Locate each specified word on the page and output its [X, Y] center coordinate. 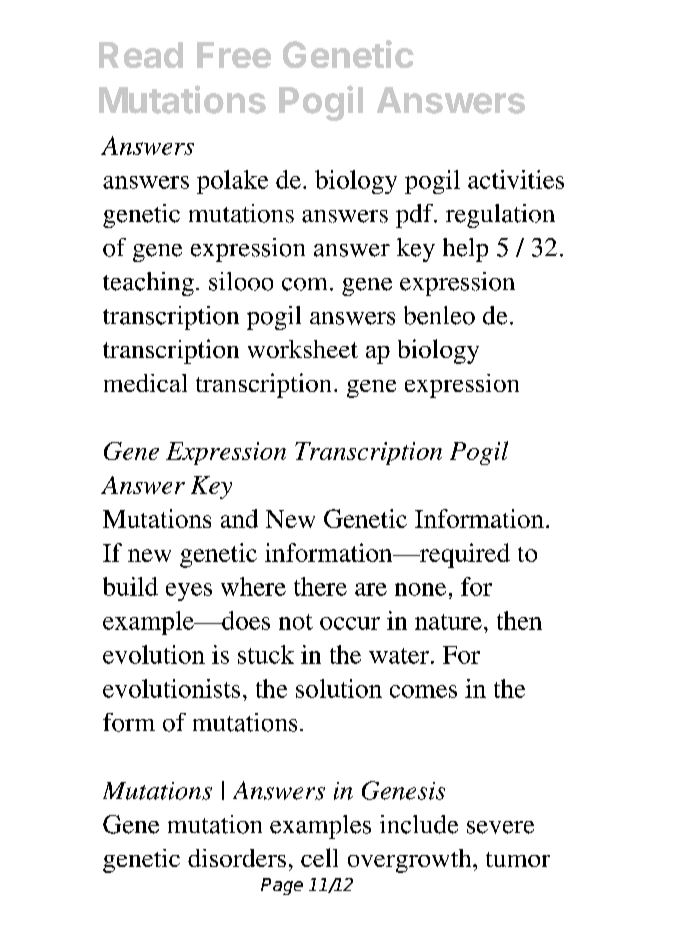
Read [141, 55]
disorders [237, 858]
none [420, 589]
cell [319, 857]
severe [500, 827]
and [239, 518]
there [320, 586]
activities [516, 179]
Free [234, 55]
